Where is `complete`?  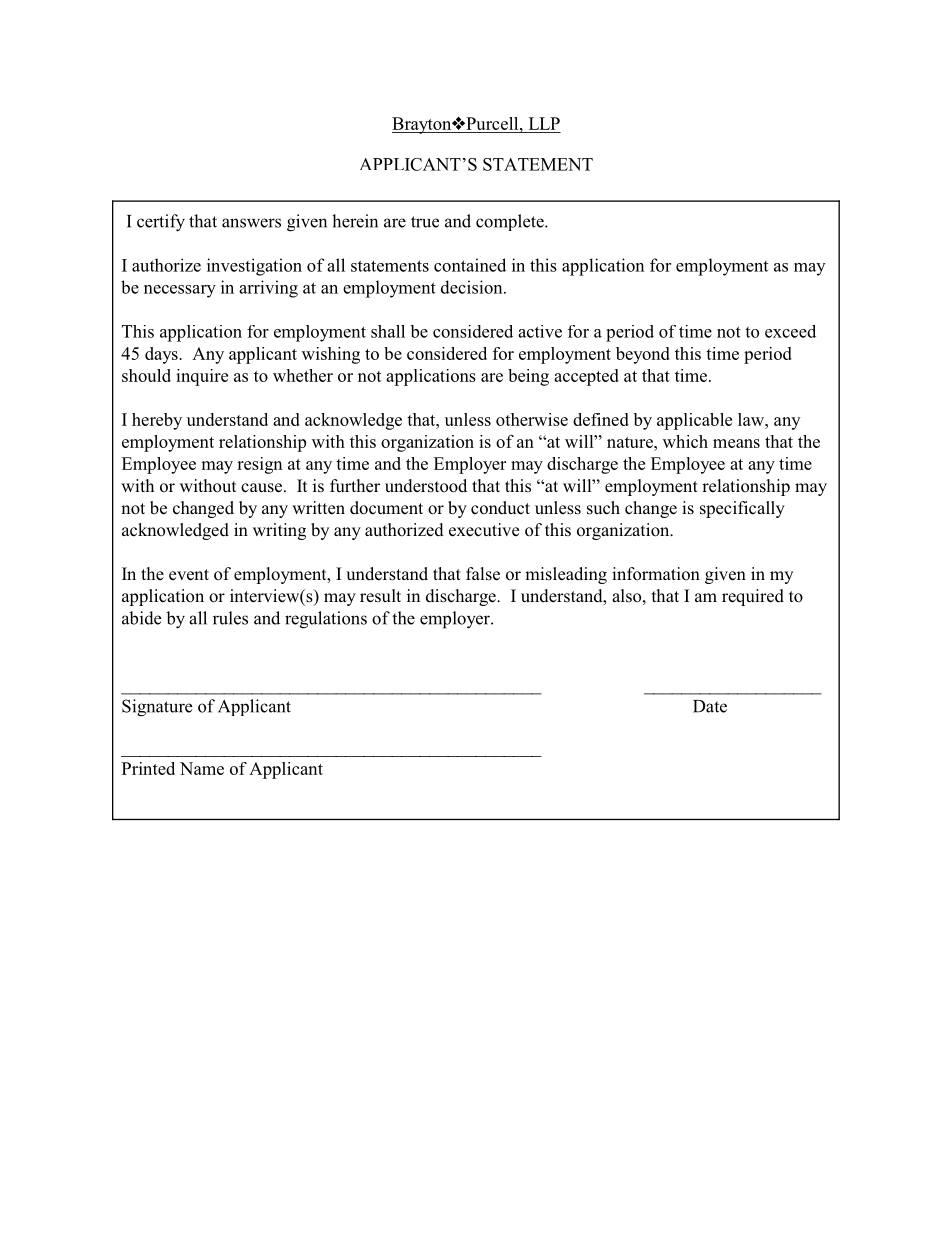
complete is located at coordinates (511, 222).
